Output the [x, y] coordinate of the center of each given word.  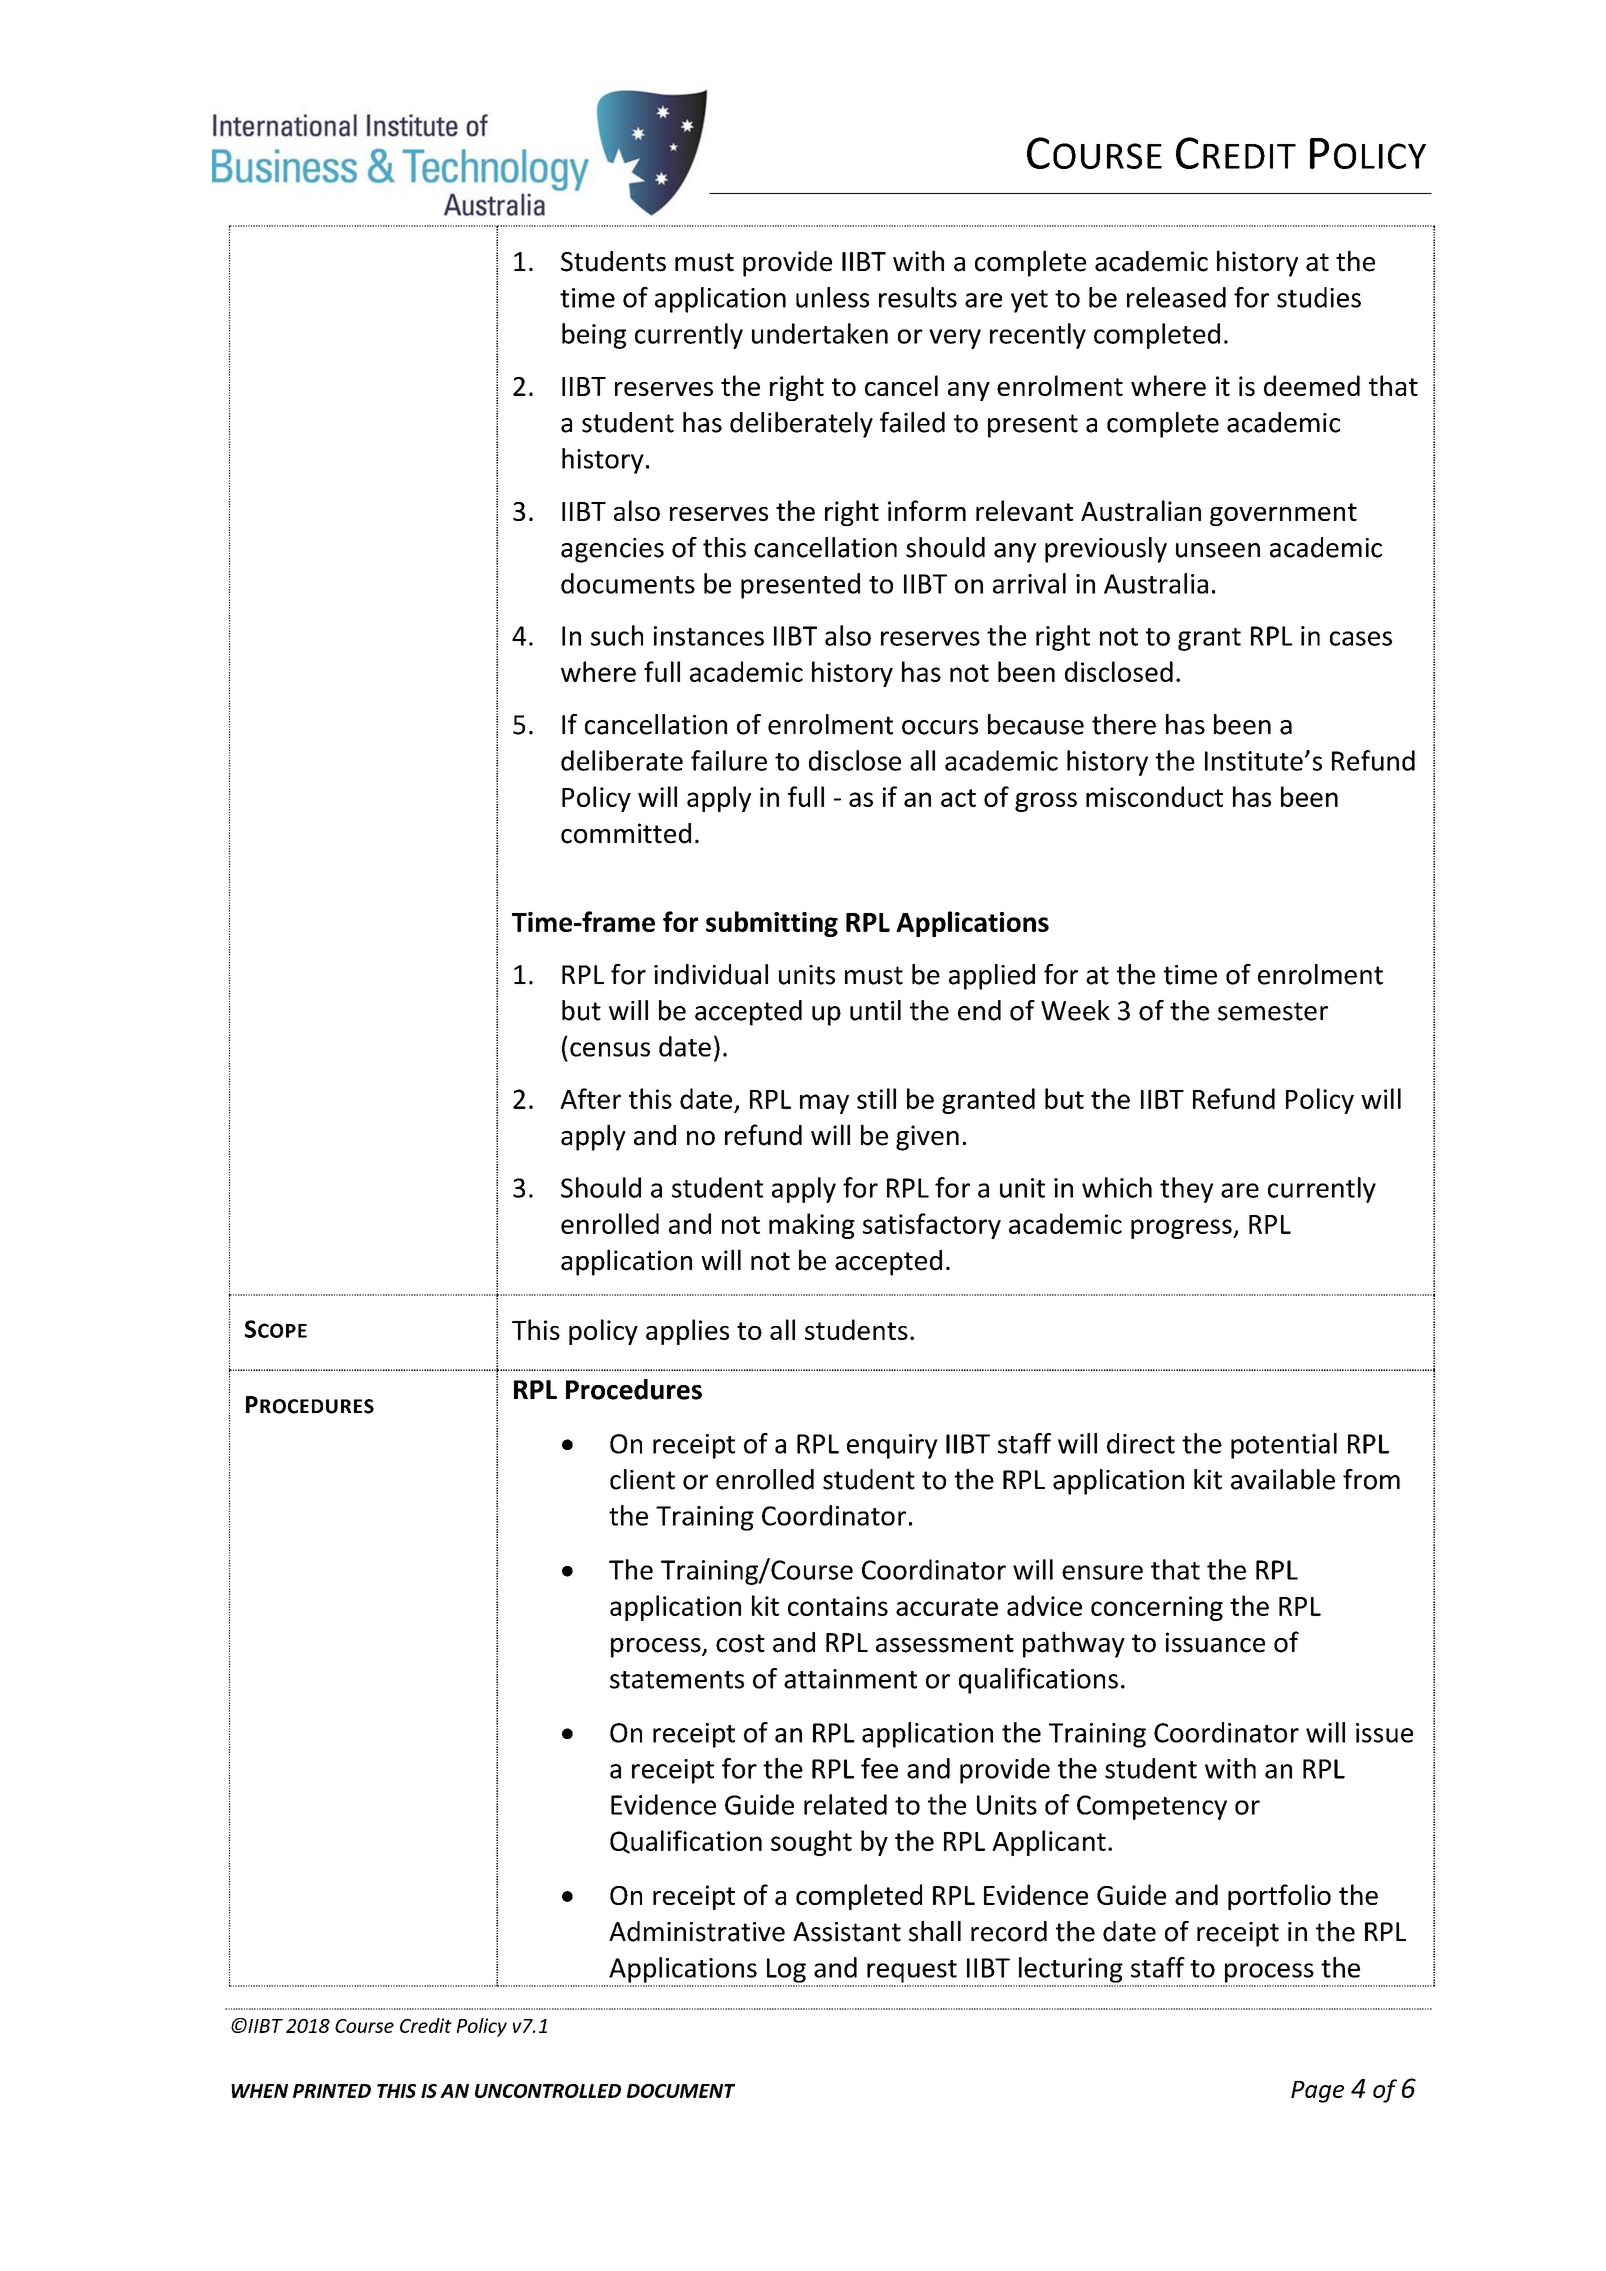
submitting [772, 924]
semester [1273, 1011]
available [1283, 1479]
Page [1317, 2092]
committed [626, 833]
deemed [1312, 385]
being [594, 336]
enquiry [892, 1446]
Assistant [847, 1932]
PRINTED [332, 2091]
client [642, 1479]
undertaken [820, 333]
